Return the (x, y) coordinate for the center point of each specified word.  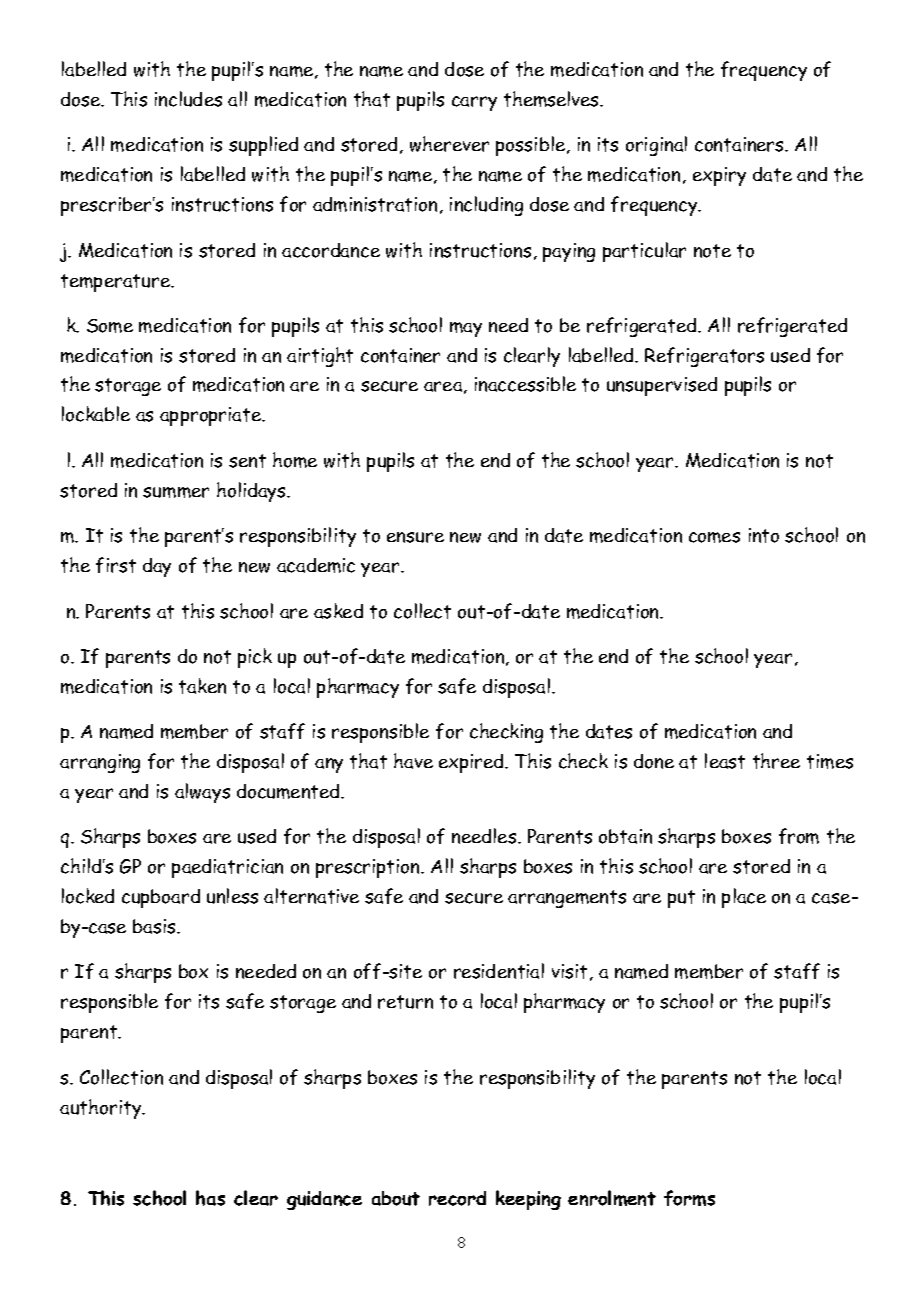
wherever (449, 144)
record (457, 1198)
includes (188, 99)
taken (202, 686)
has (210, 1198)
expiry (719, 176)
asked (338, 611)
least (725, 761)
